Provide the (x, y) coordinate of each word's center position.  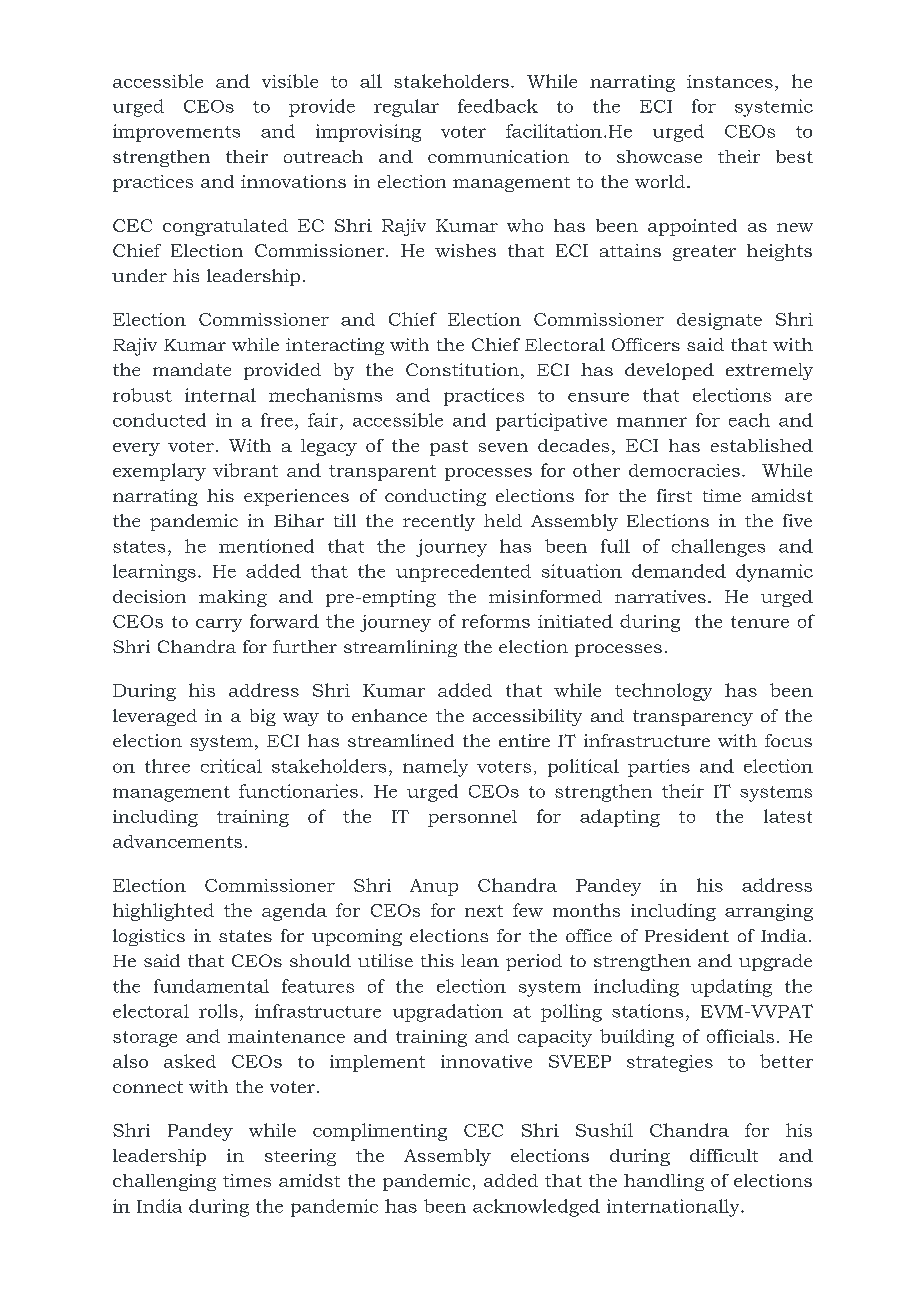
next (484, 911)
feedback (498, 106)
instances (730, 81)
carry (219, 625)
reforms (496, 621)
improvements (176, 133)
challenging (164, 1182)
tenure (760, 622)
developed (669, 371)
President (687, 935)
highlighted (163, 912)
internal (220, 395)
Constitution (462, 369)
